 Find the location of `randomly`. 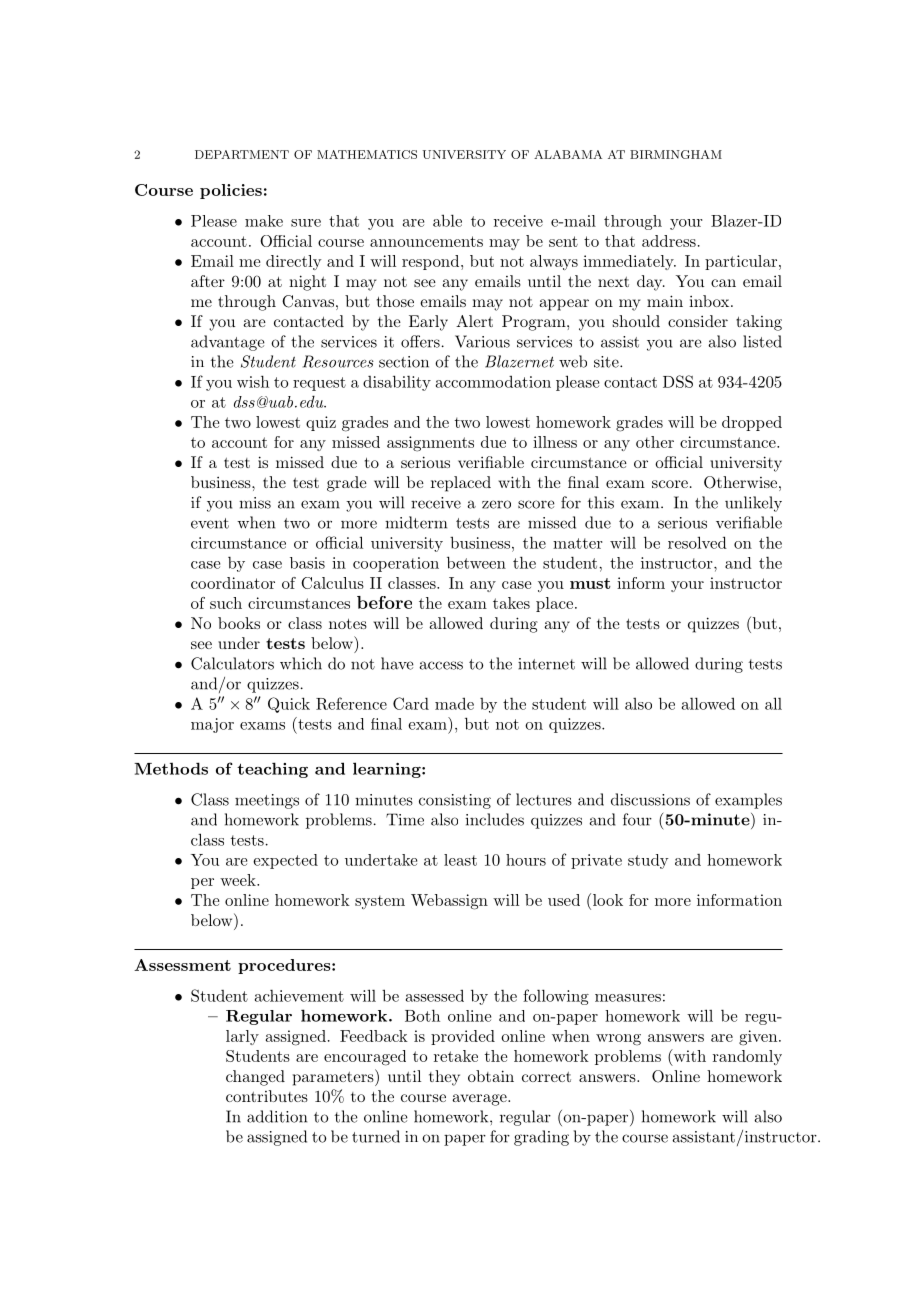

randomly is located at coordinates (747, 1057).
